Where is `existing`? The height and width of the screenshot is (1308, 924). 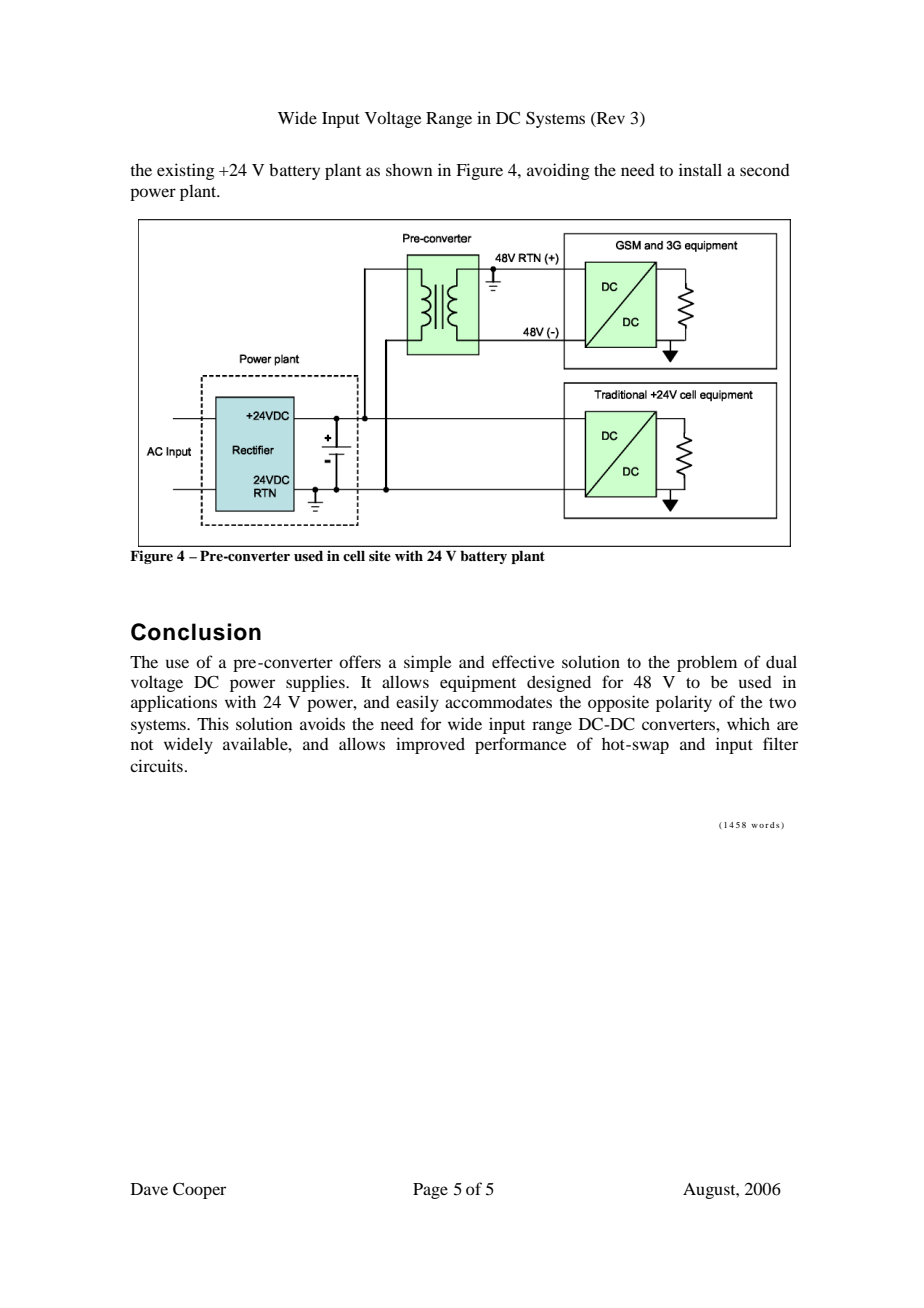 existing is located at coordinates (186, 171).
